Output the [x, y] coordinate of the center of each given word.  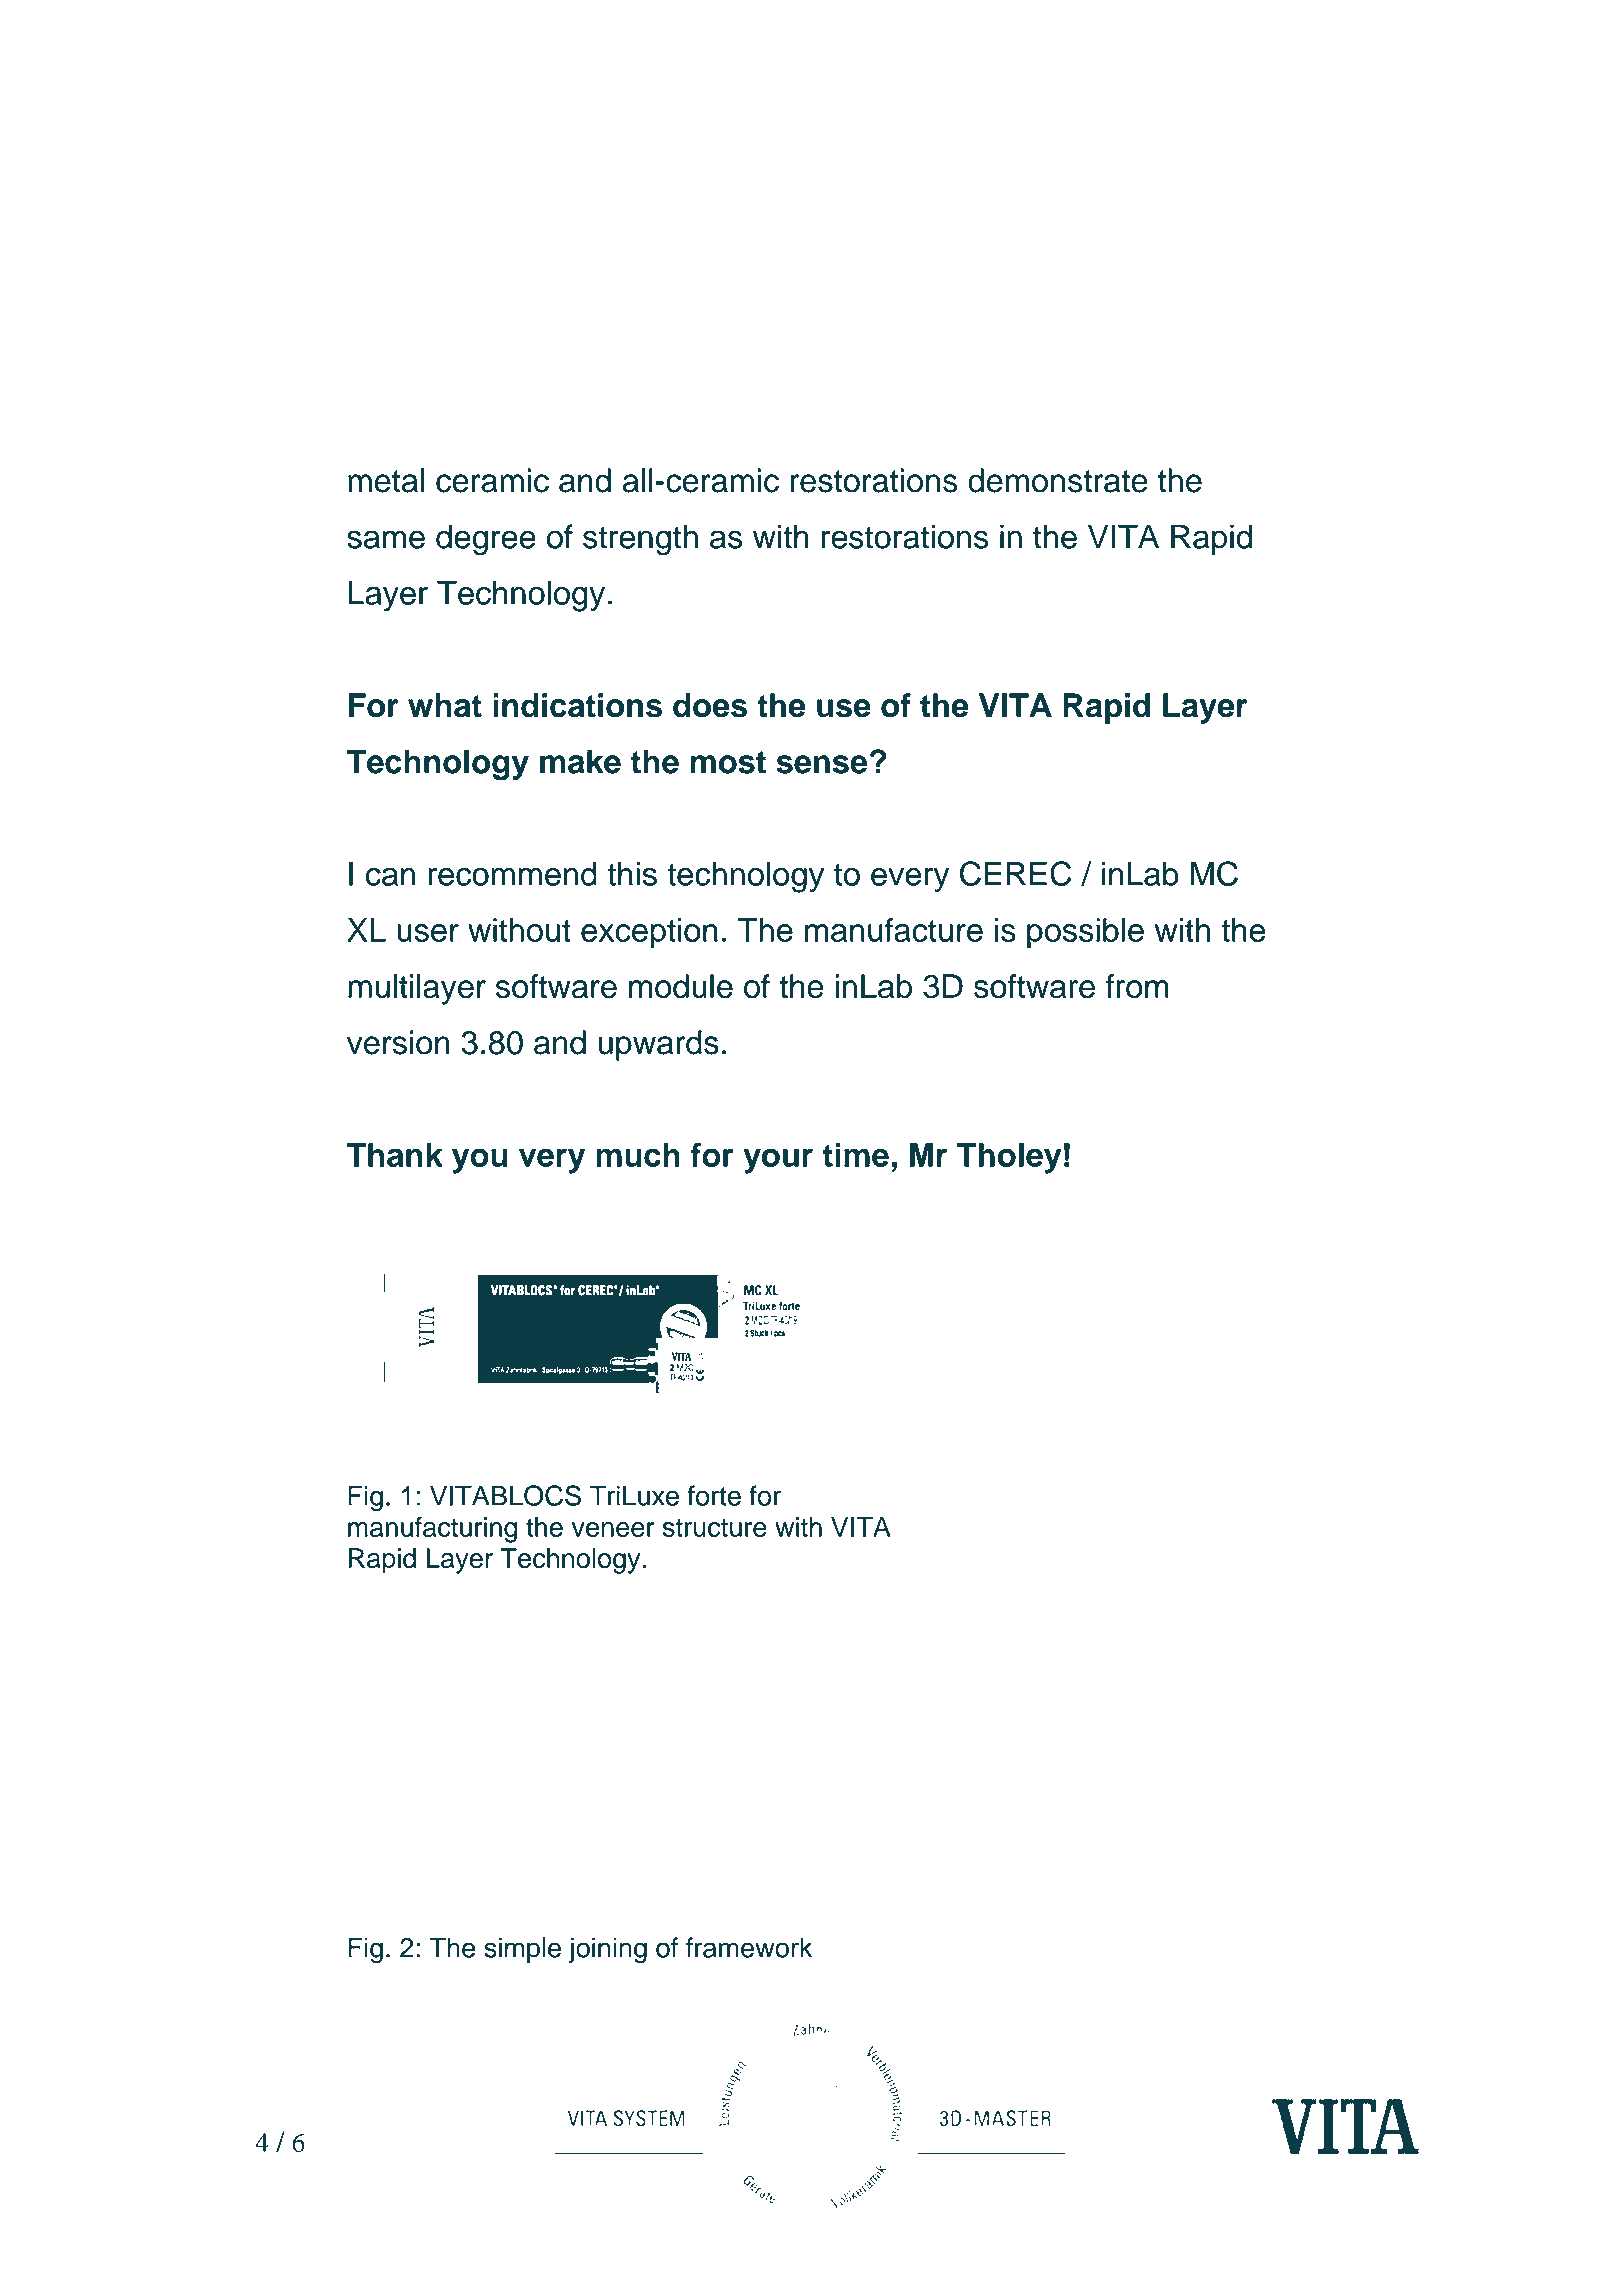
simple [522, 1950]
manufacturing [432, 1529]
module [681, 986]
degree [486, 540]
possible [1085, 933]
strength [640, 540]
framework [749, 1947]
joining [608, 1950]
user [428, 933]
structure [715, 1527]
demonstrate [1058, 480]
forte [714, 1495]
